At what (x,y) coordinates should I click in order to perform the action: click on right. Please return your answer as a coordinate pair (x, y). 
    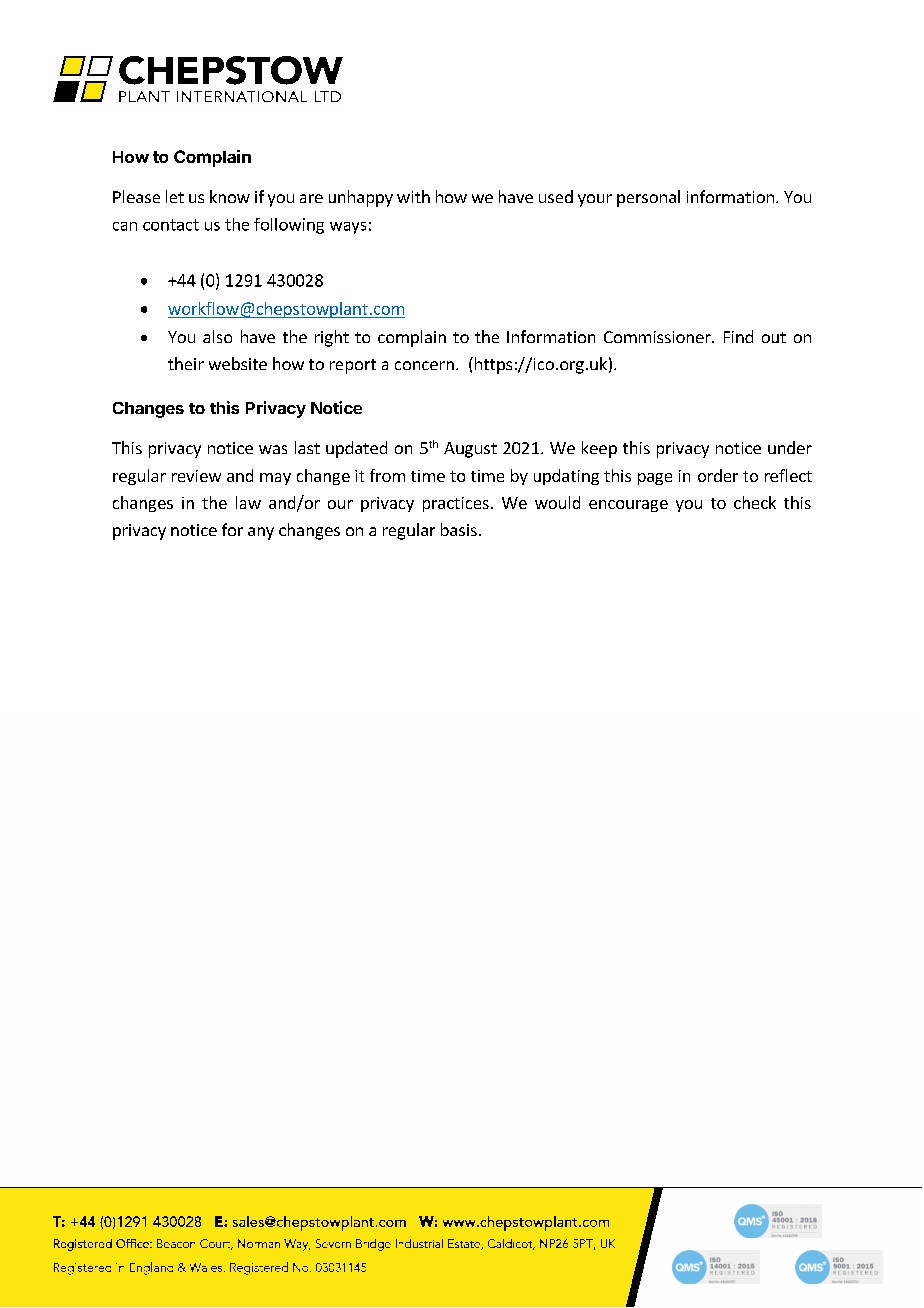
    Looking at the image, I should click on (332, 338).
